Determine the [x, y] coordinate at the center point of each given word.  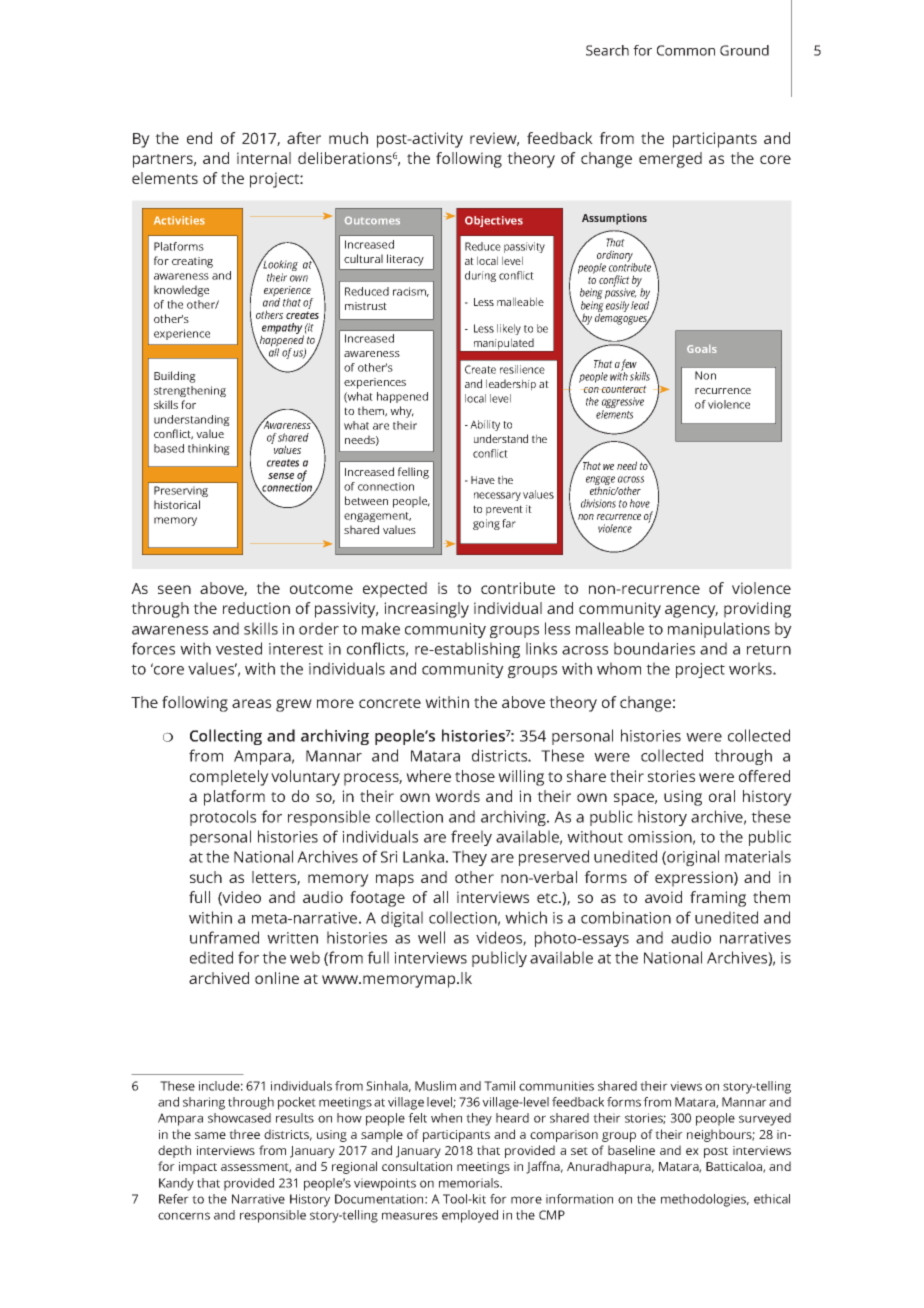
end [199, 138]
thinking [209, 449]
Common [686, 50]
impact [198, 1168]
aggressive [623, 404]
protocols [223, 818]
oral [722, 796]
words [457, 796]
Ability [485, 425]
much [348, 138]
